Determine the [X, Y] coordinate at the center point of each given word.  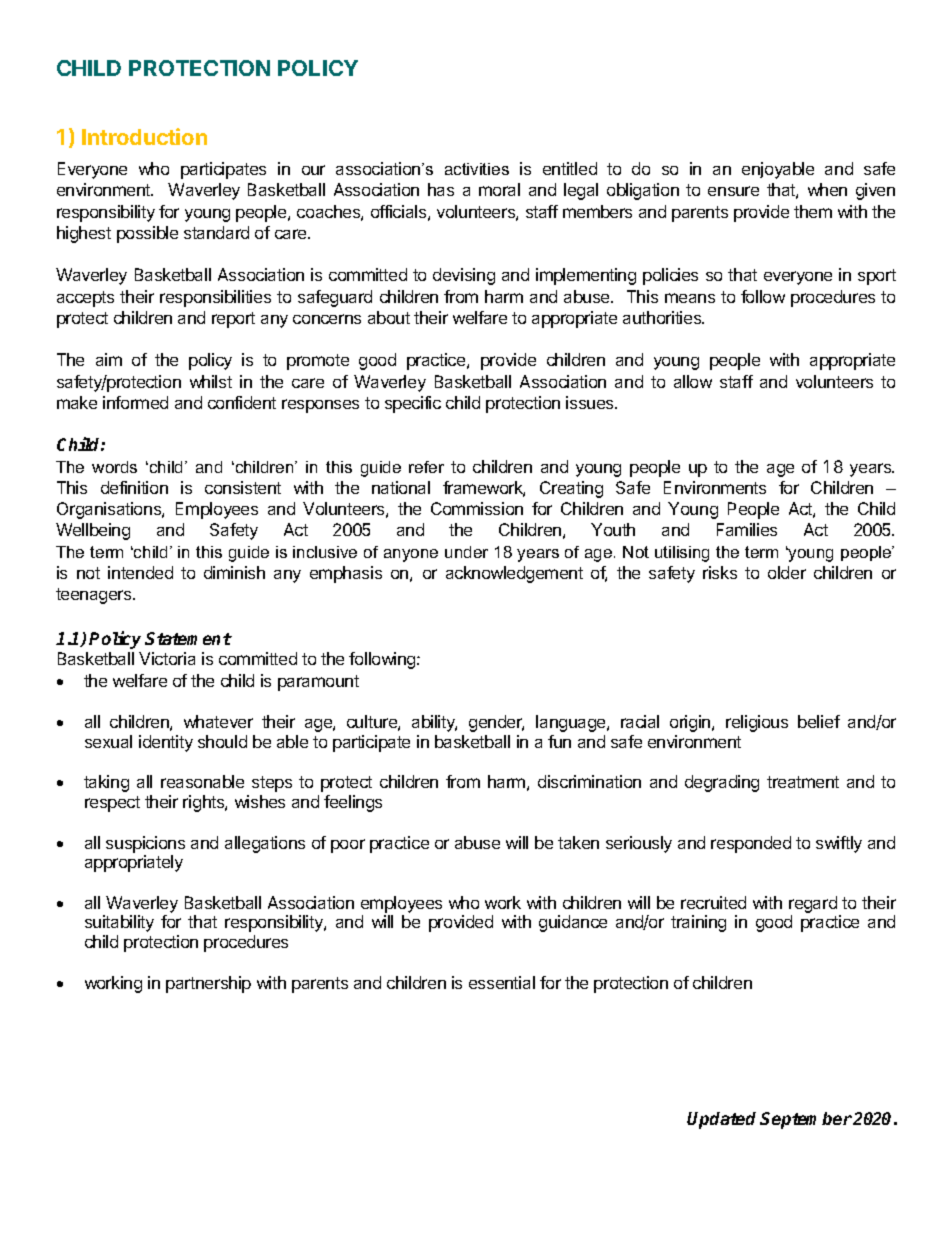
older [787, 572]
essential [502, 982]
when [827, 189]
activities [477, 169]
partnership [208, 984]
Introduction [144, 136]
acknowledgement [514, 574]
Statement [188, 638]
